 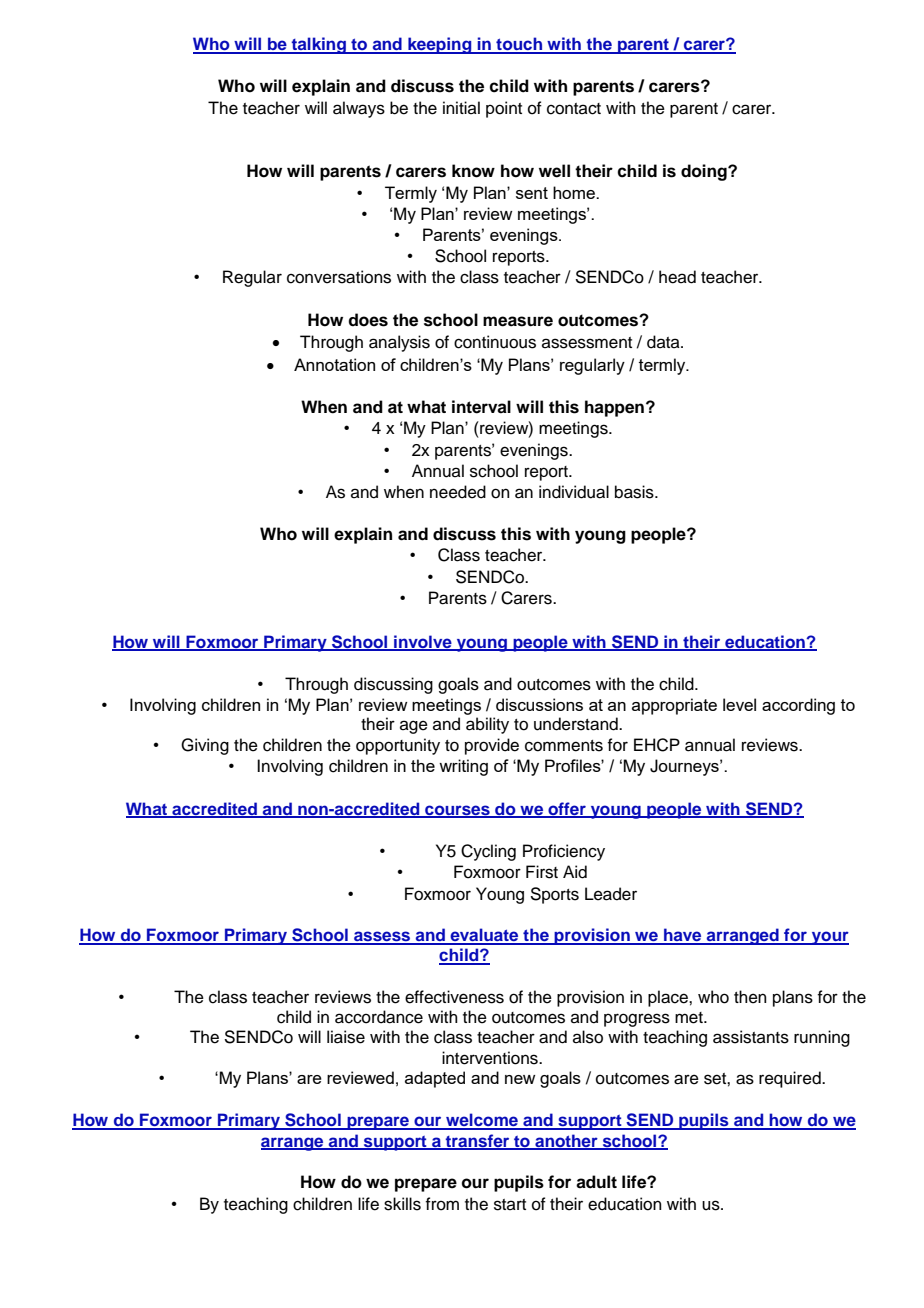 What do you see at coordinates (402, 1204) in the image?
I see `skills` at bounding box center [402, 1204].
